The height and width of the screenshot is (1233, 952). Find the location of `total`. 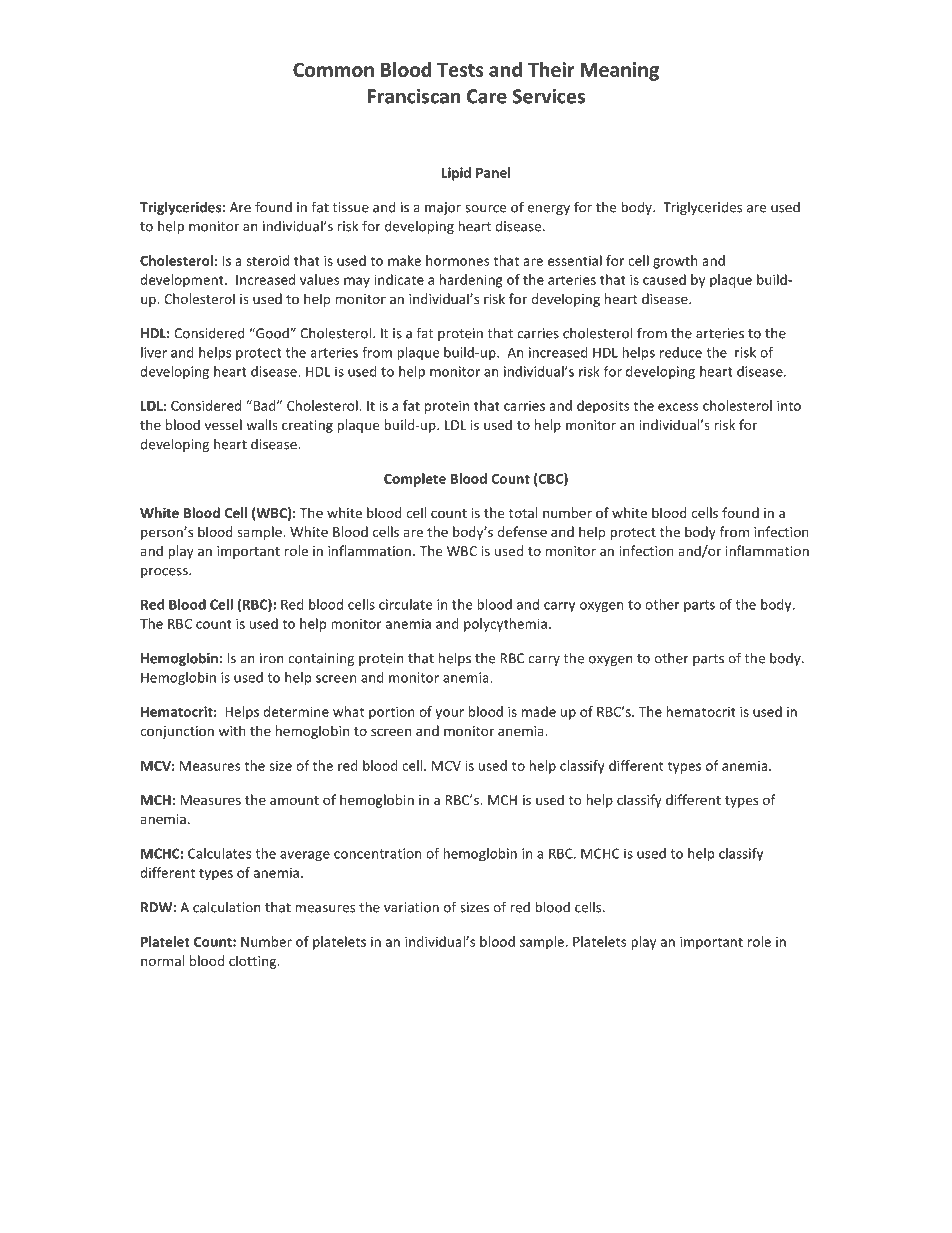

total is located at coordinates (523, 512).
